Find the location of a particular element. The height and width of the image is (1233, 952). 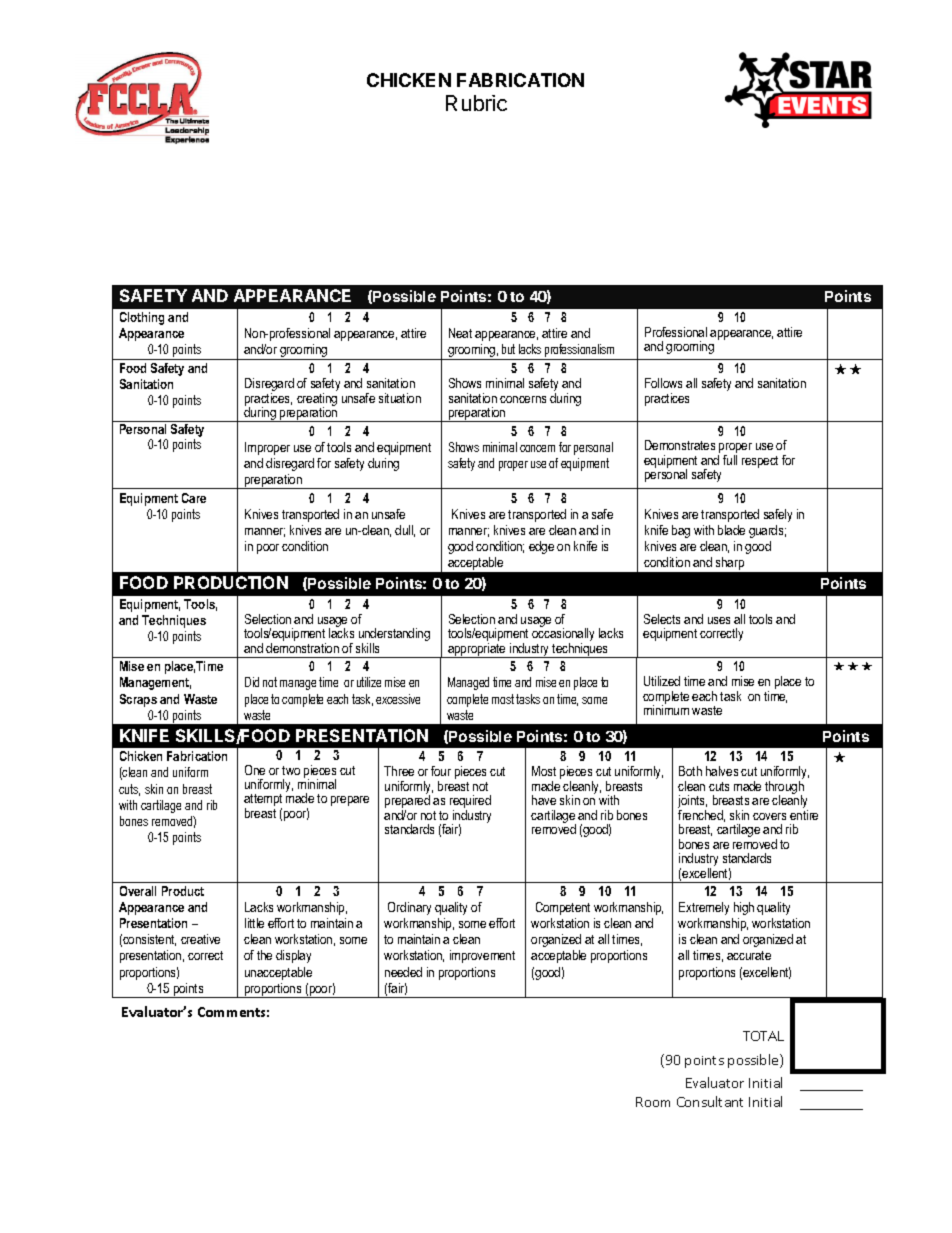

Did is located at coordinates (252, 682).
